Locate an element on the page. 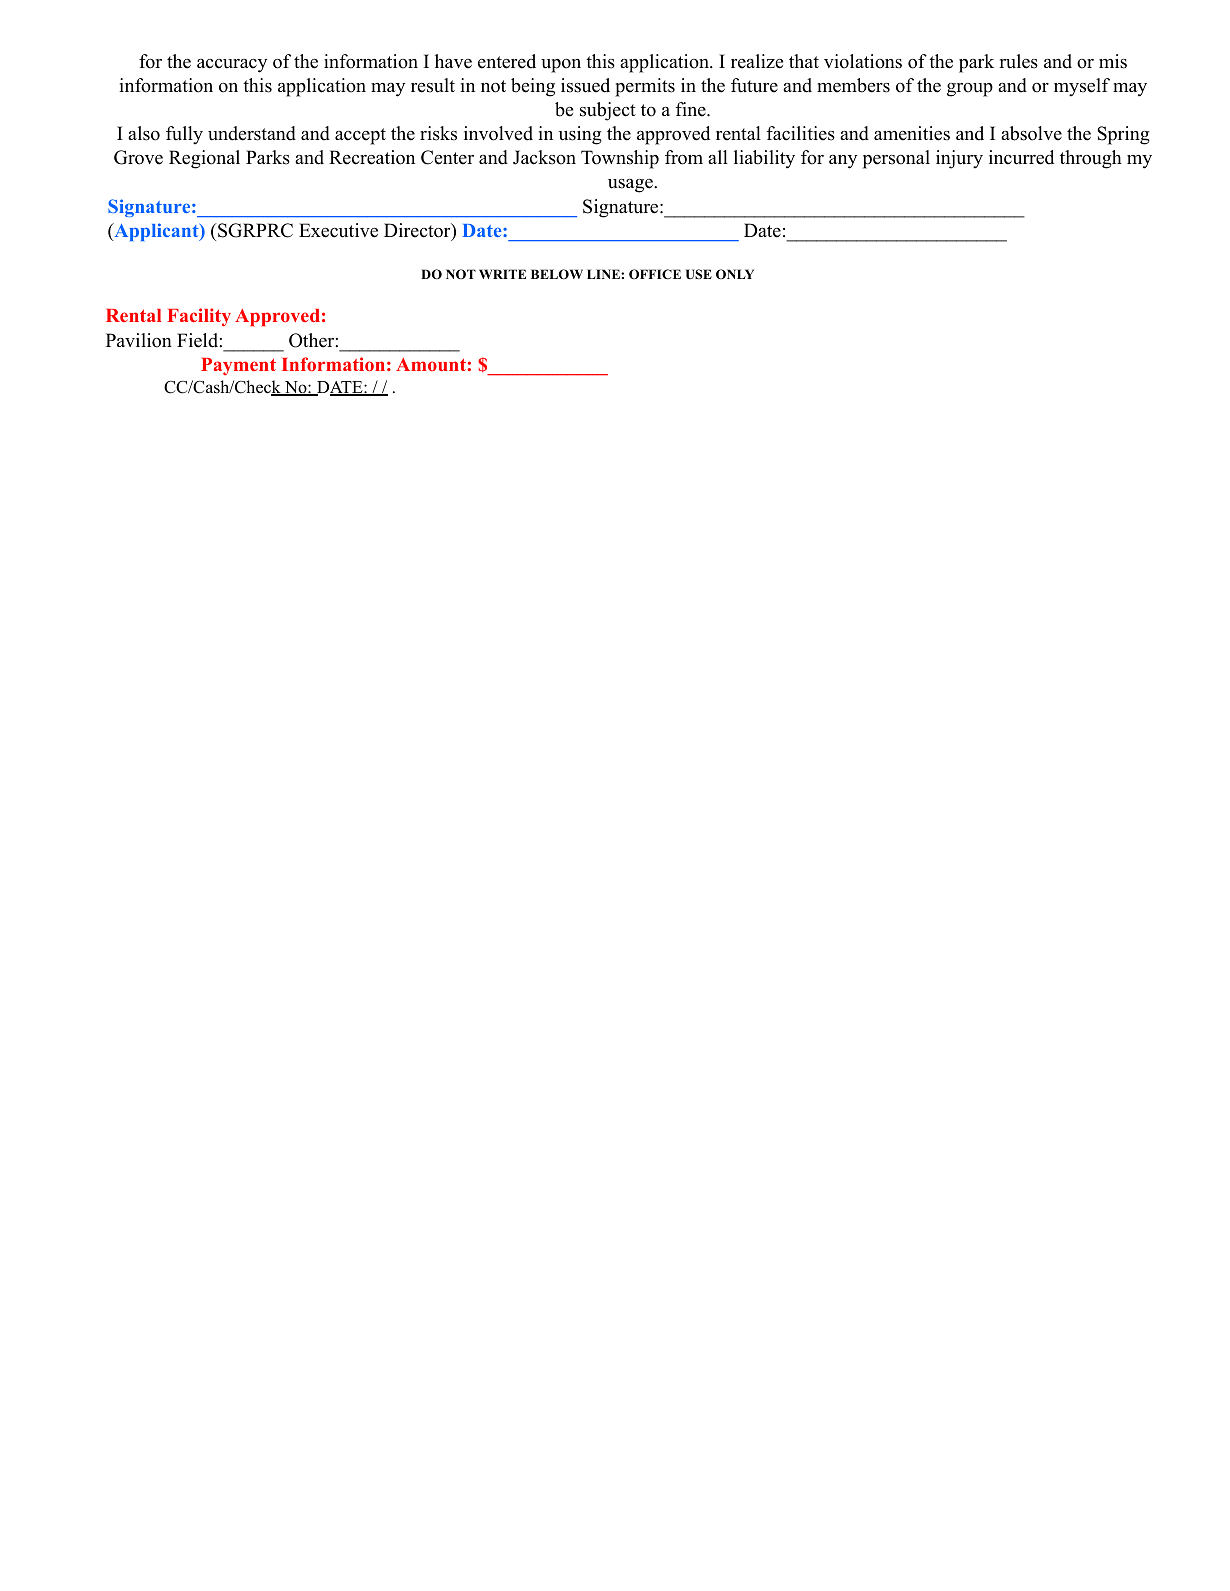 The image size is (1230, 1591). Amount is located at coordinates (431, 364).
